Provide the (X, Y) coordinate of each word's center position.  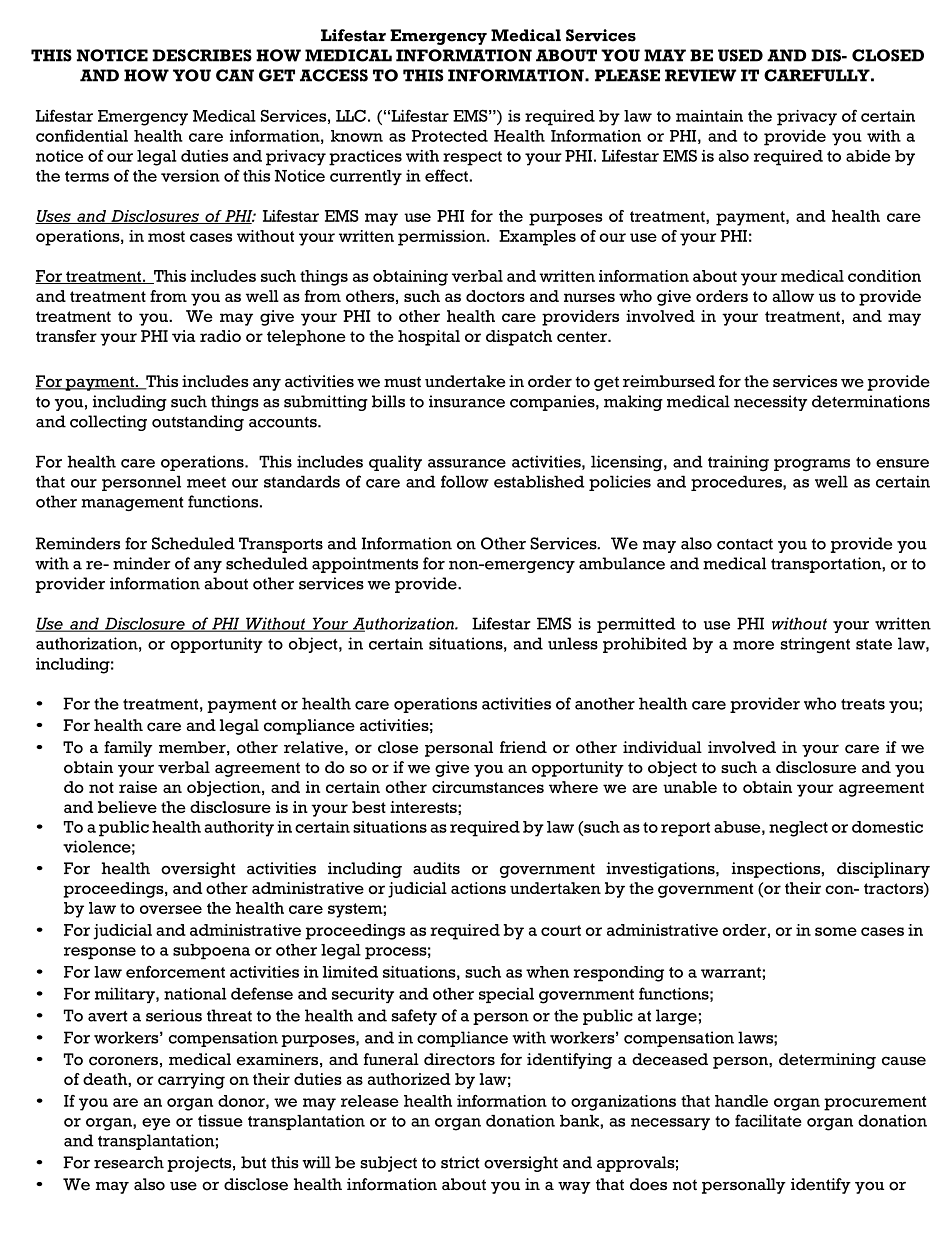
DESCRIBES (202, 55)
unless (573, 643)
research (129, 1162)
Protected (450, 136)
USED (740, 55)
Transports (281, 545)
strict (460, 1162)
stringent (815, 645)
